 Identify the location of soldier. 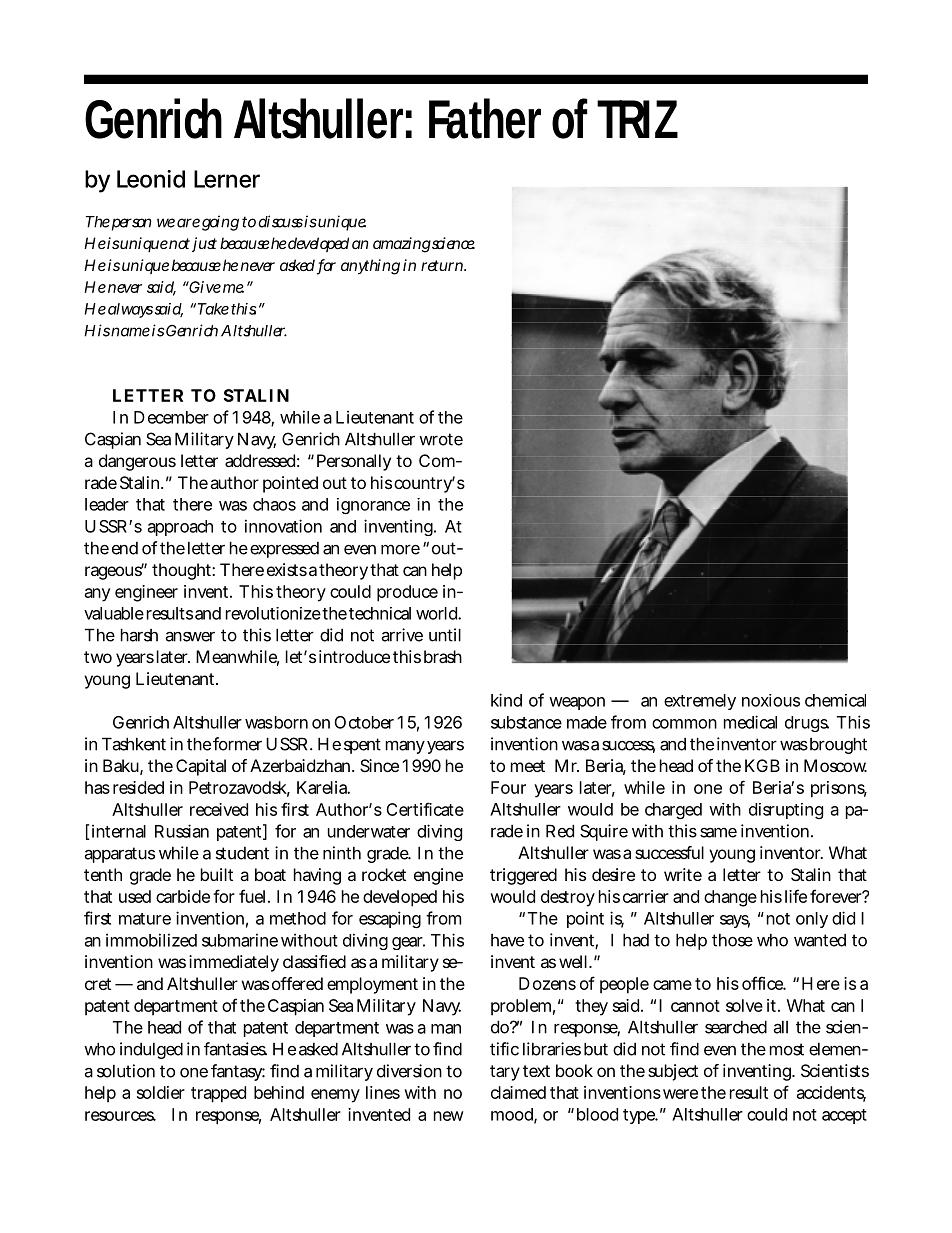
(161, 1092).
